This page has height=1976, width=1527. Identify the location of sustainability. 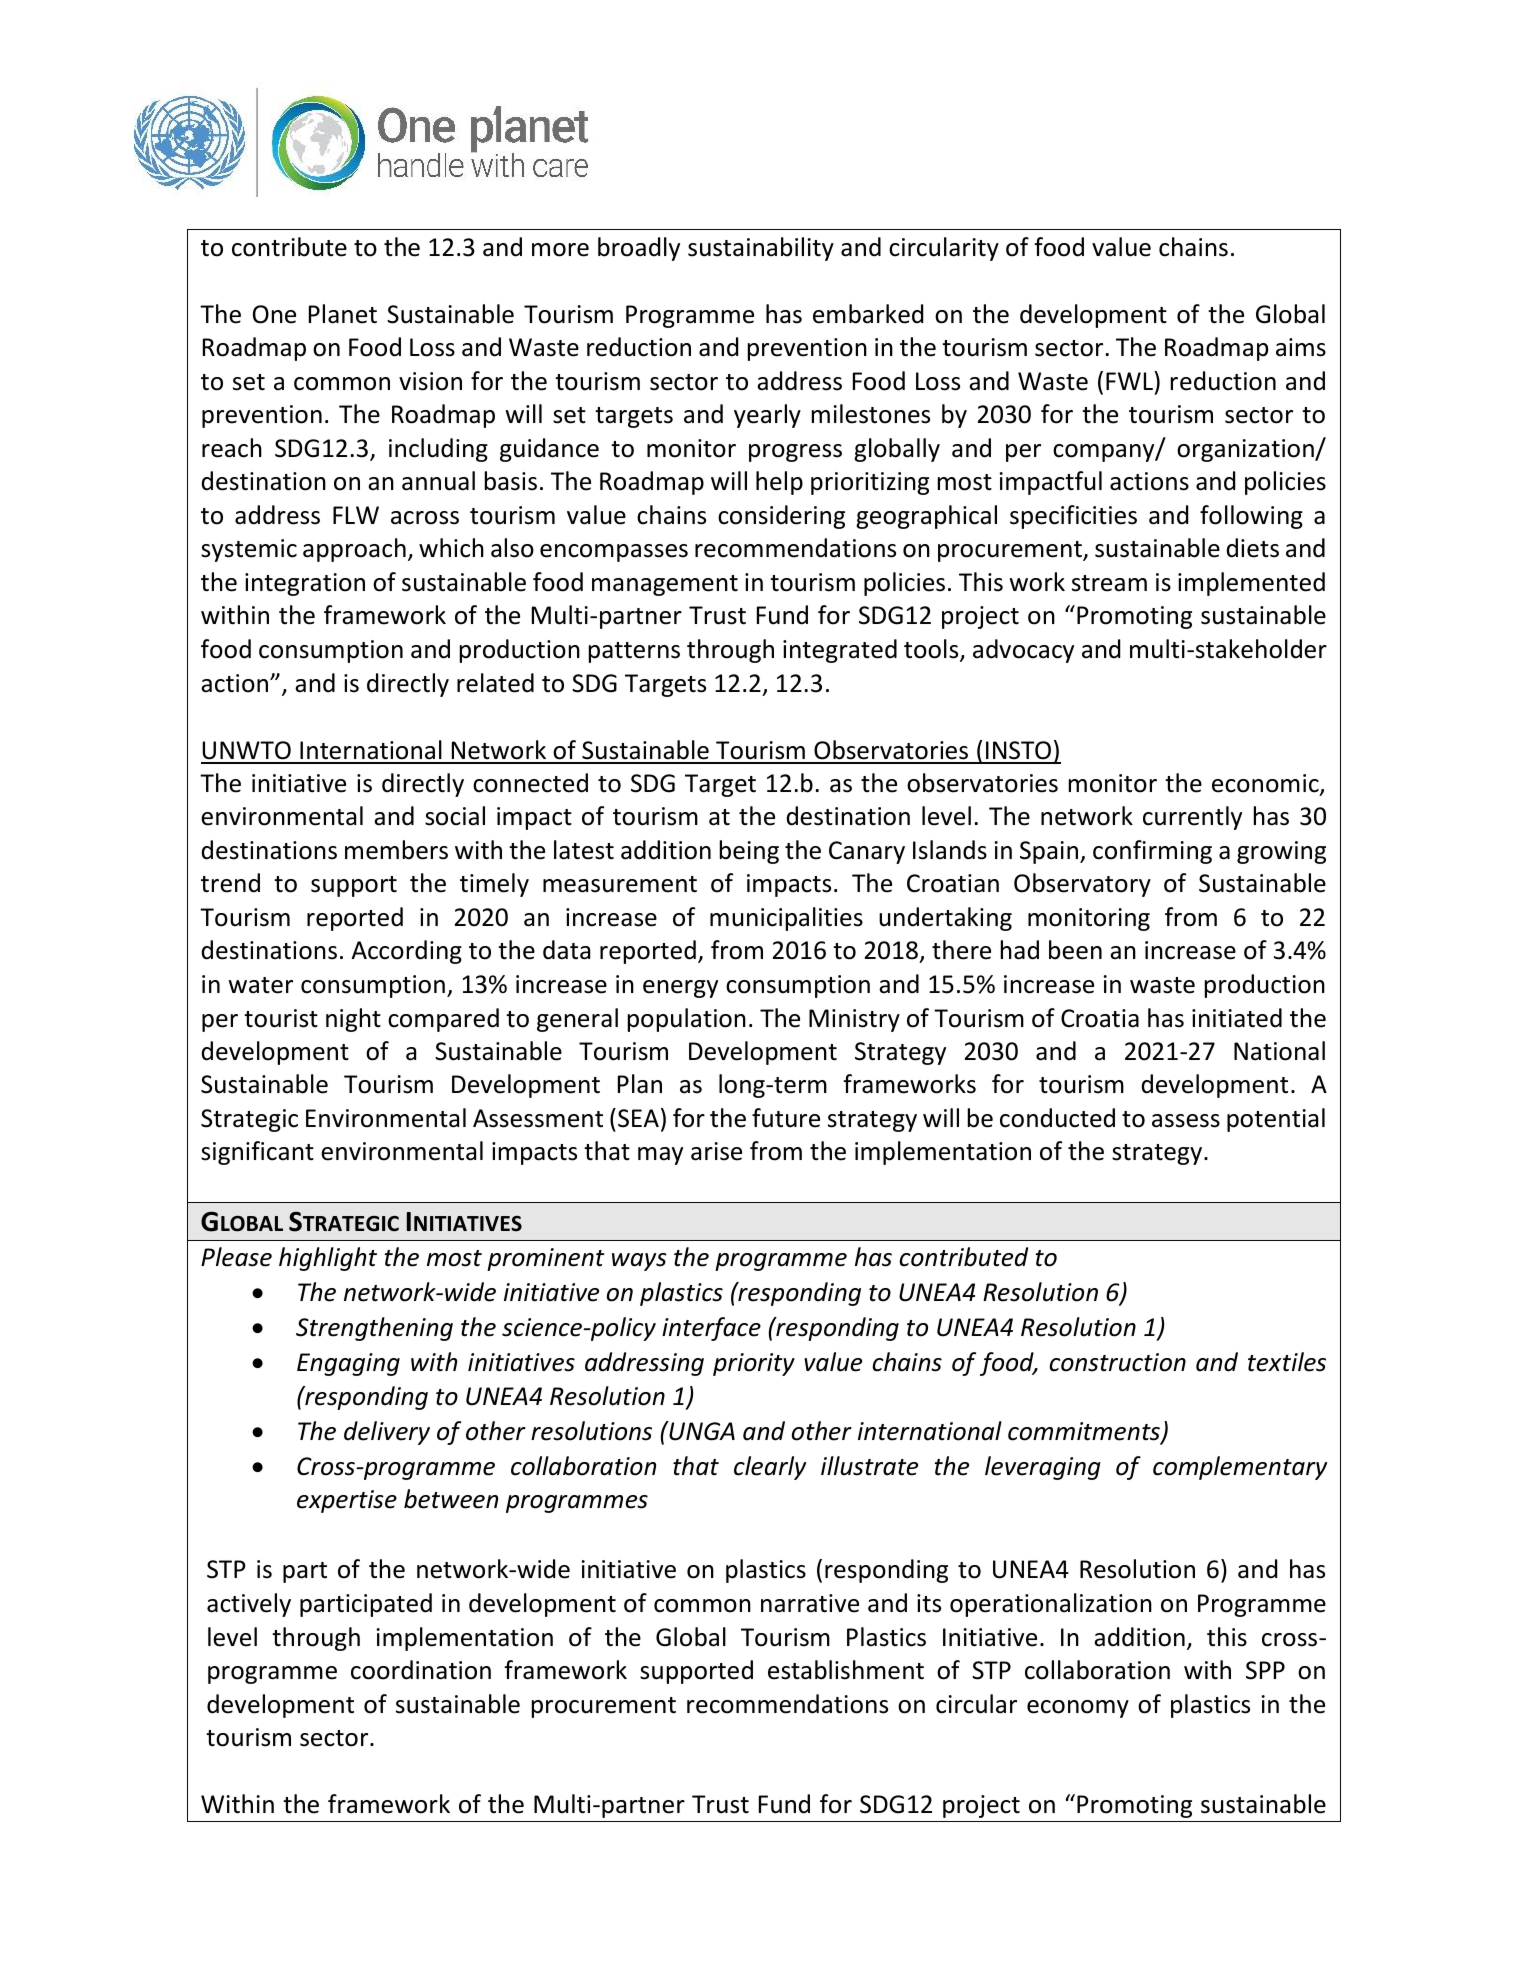
(761, 249).
